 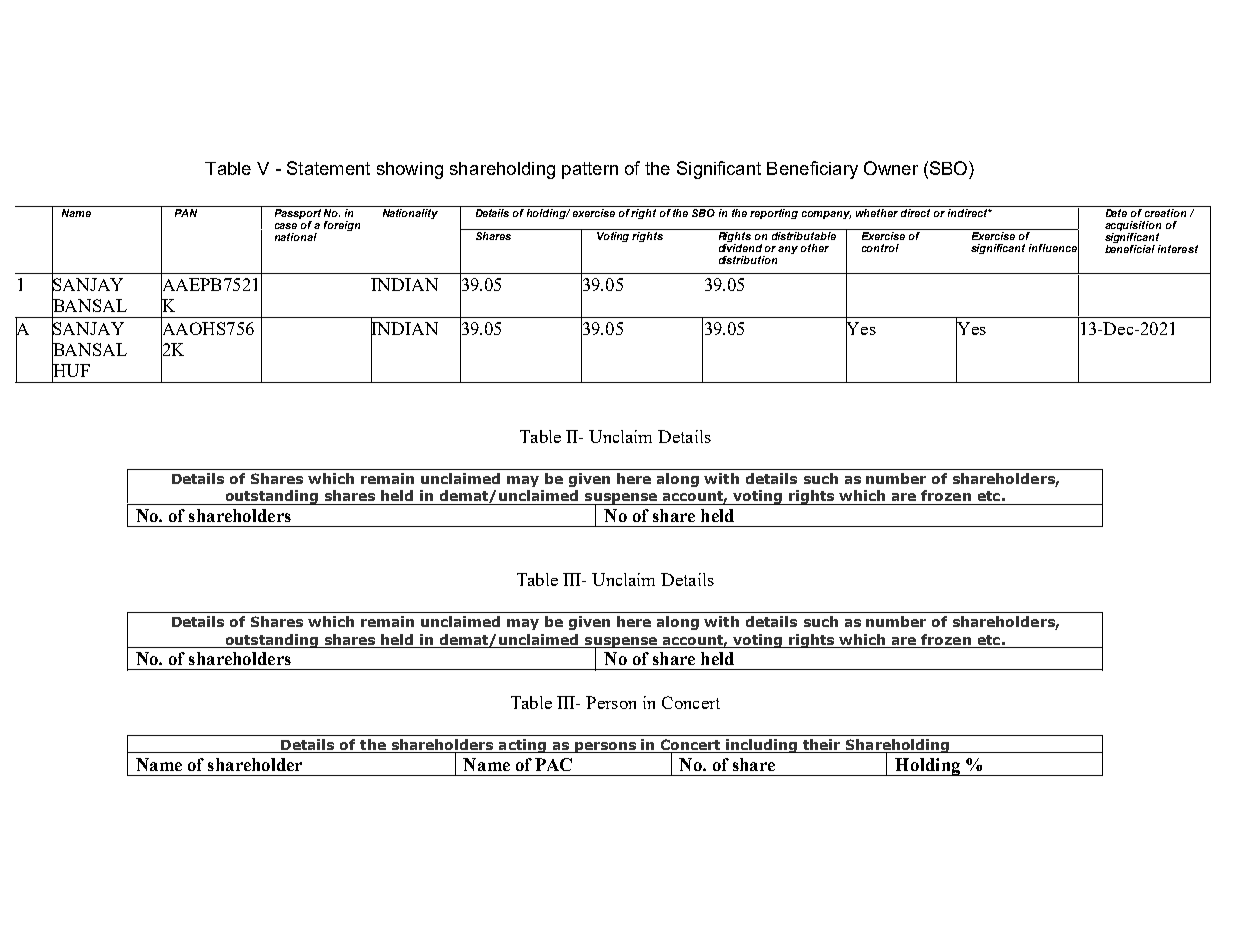 I want to click on distribution, so click(x=748, y=260).
